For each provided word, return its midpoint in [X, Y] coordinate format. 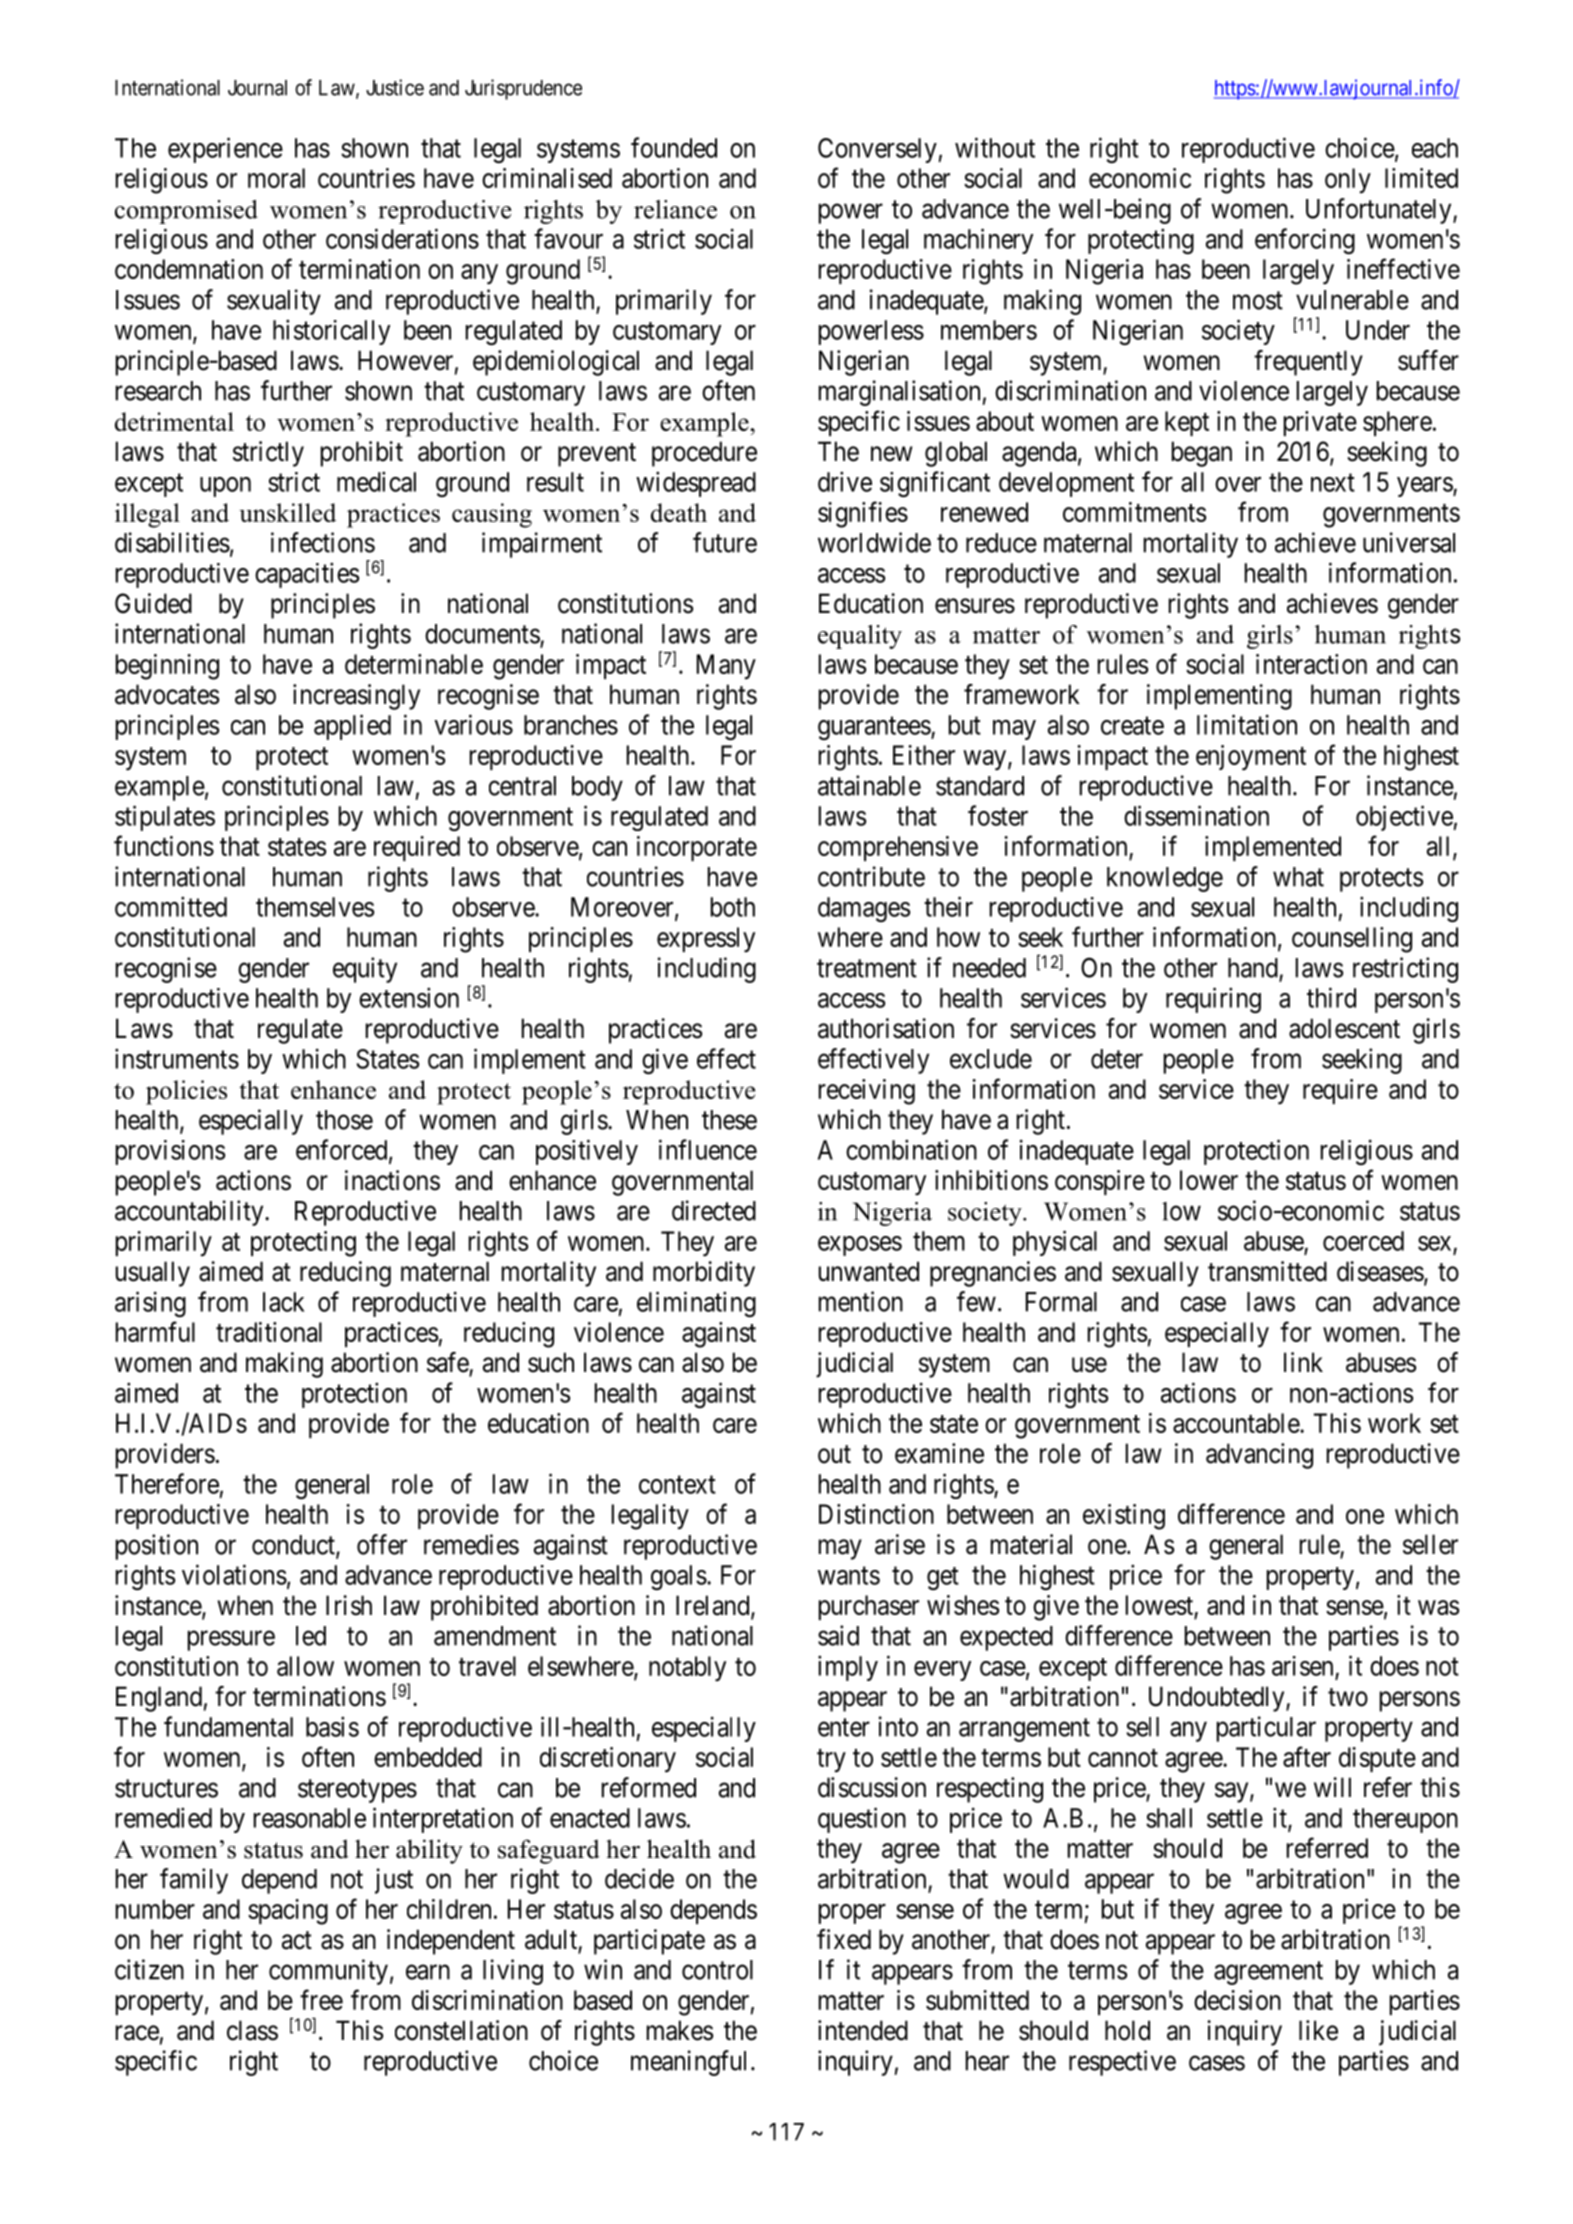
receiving [867, 1092]
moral [276, 178]
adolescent [1344, 1028]
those [344, 1120]
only [1348, 180]
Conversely [878, 150]
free [321, 1999]
